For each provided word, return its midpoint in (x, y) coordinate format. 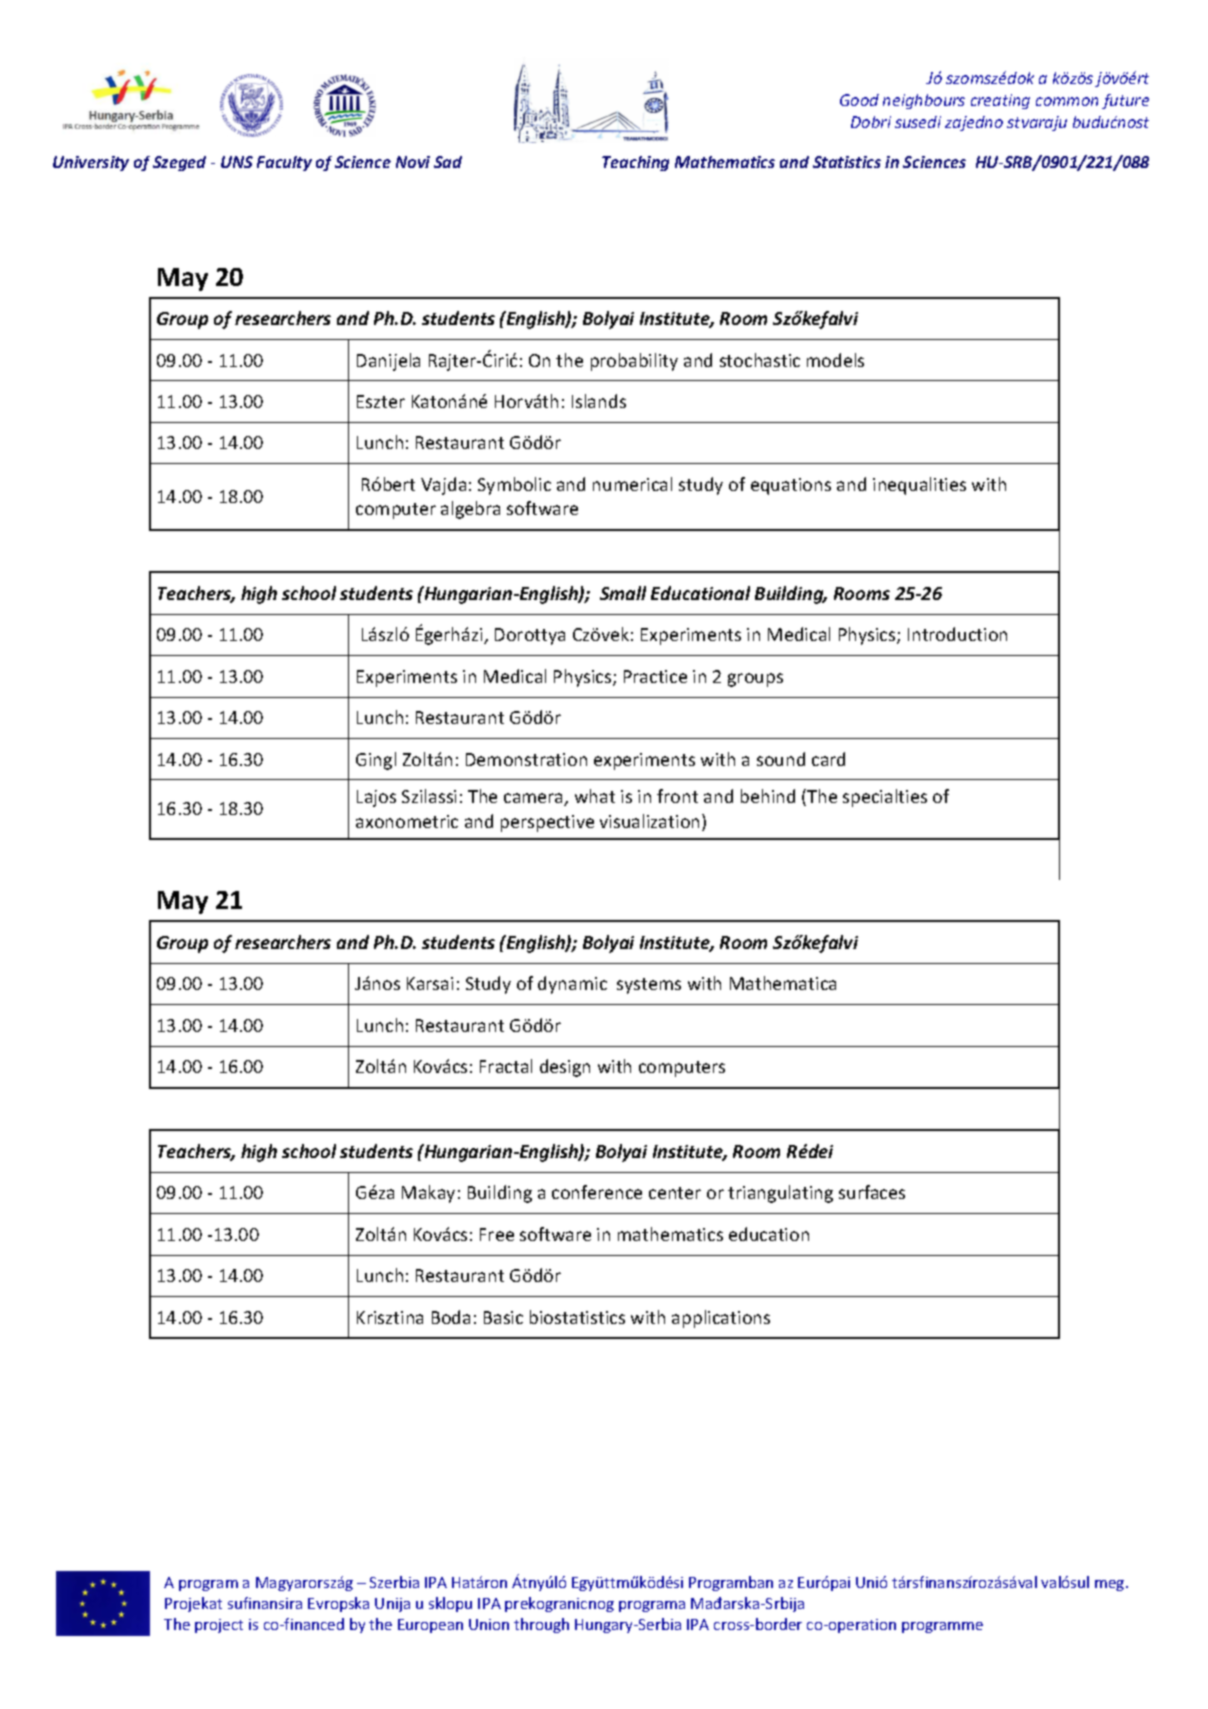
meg (1111, 1585)
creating (1000, 101)
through (541, 1625)
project (219, 1626)
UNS (237, 162)
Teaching (635, 163)
